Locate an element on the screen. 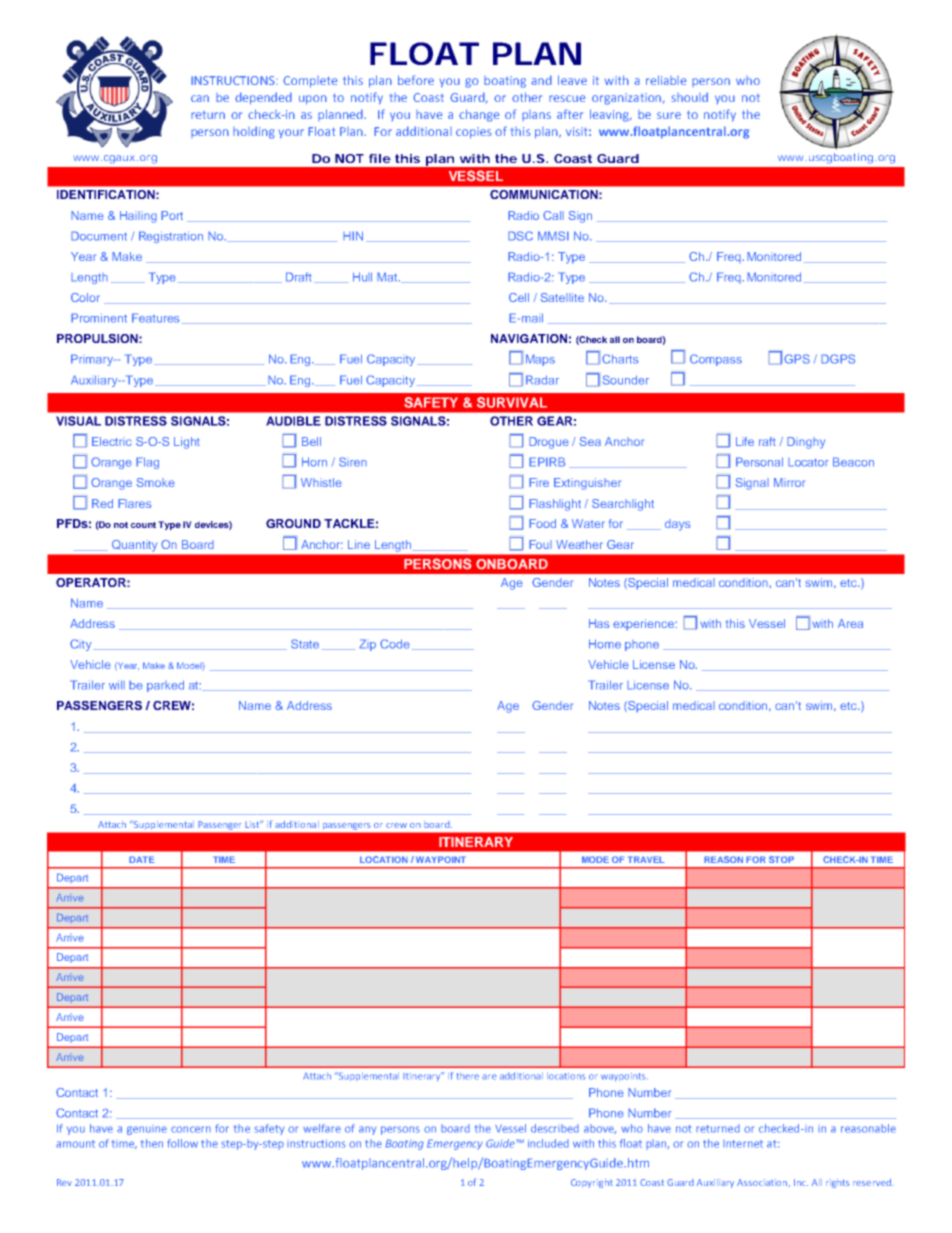 The height and width of the screenshot is (1233, 952). Fire is located at coordinates (539, 482).
